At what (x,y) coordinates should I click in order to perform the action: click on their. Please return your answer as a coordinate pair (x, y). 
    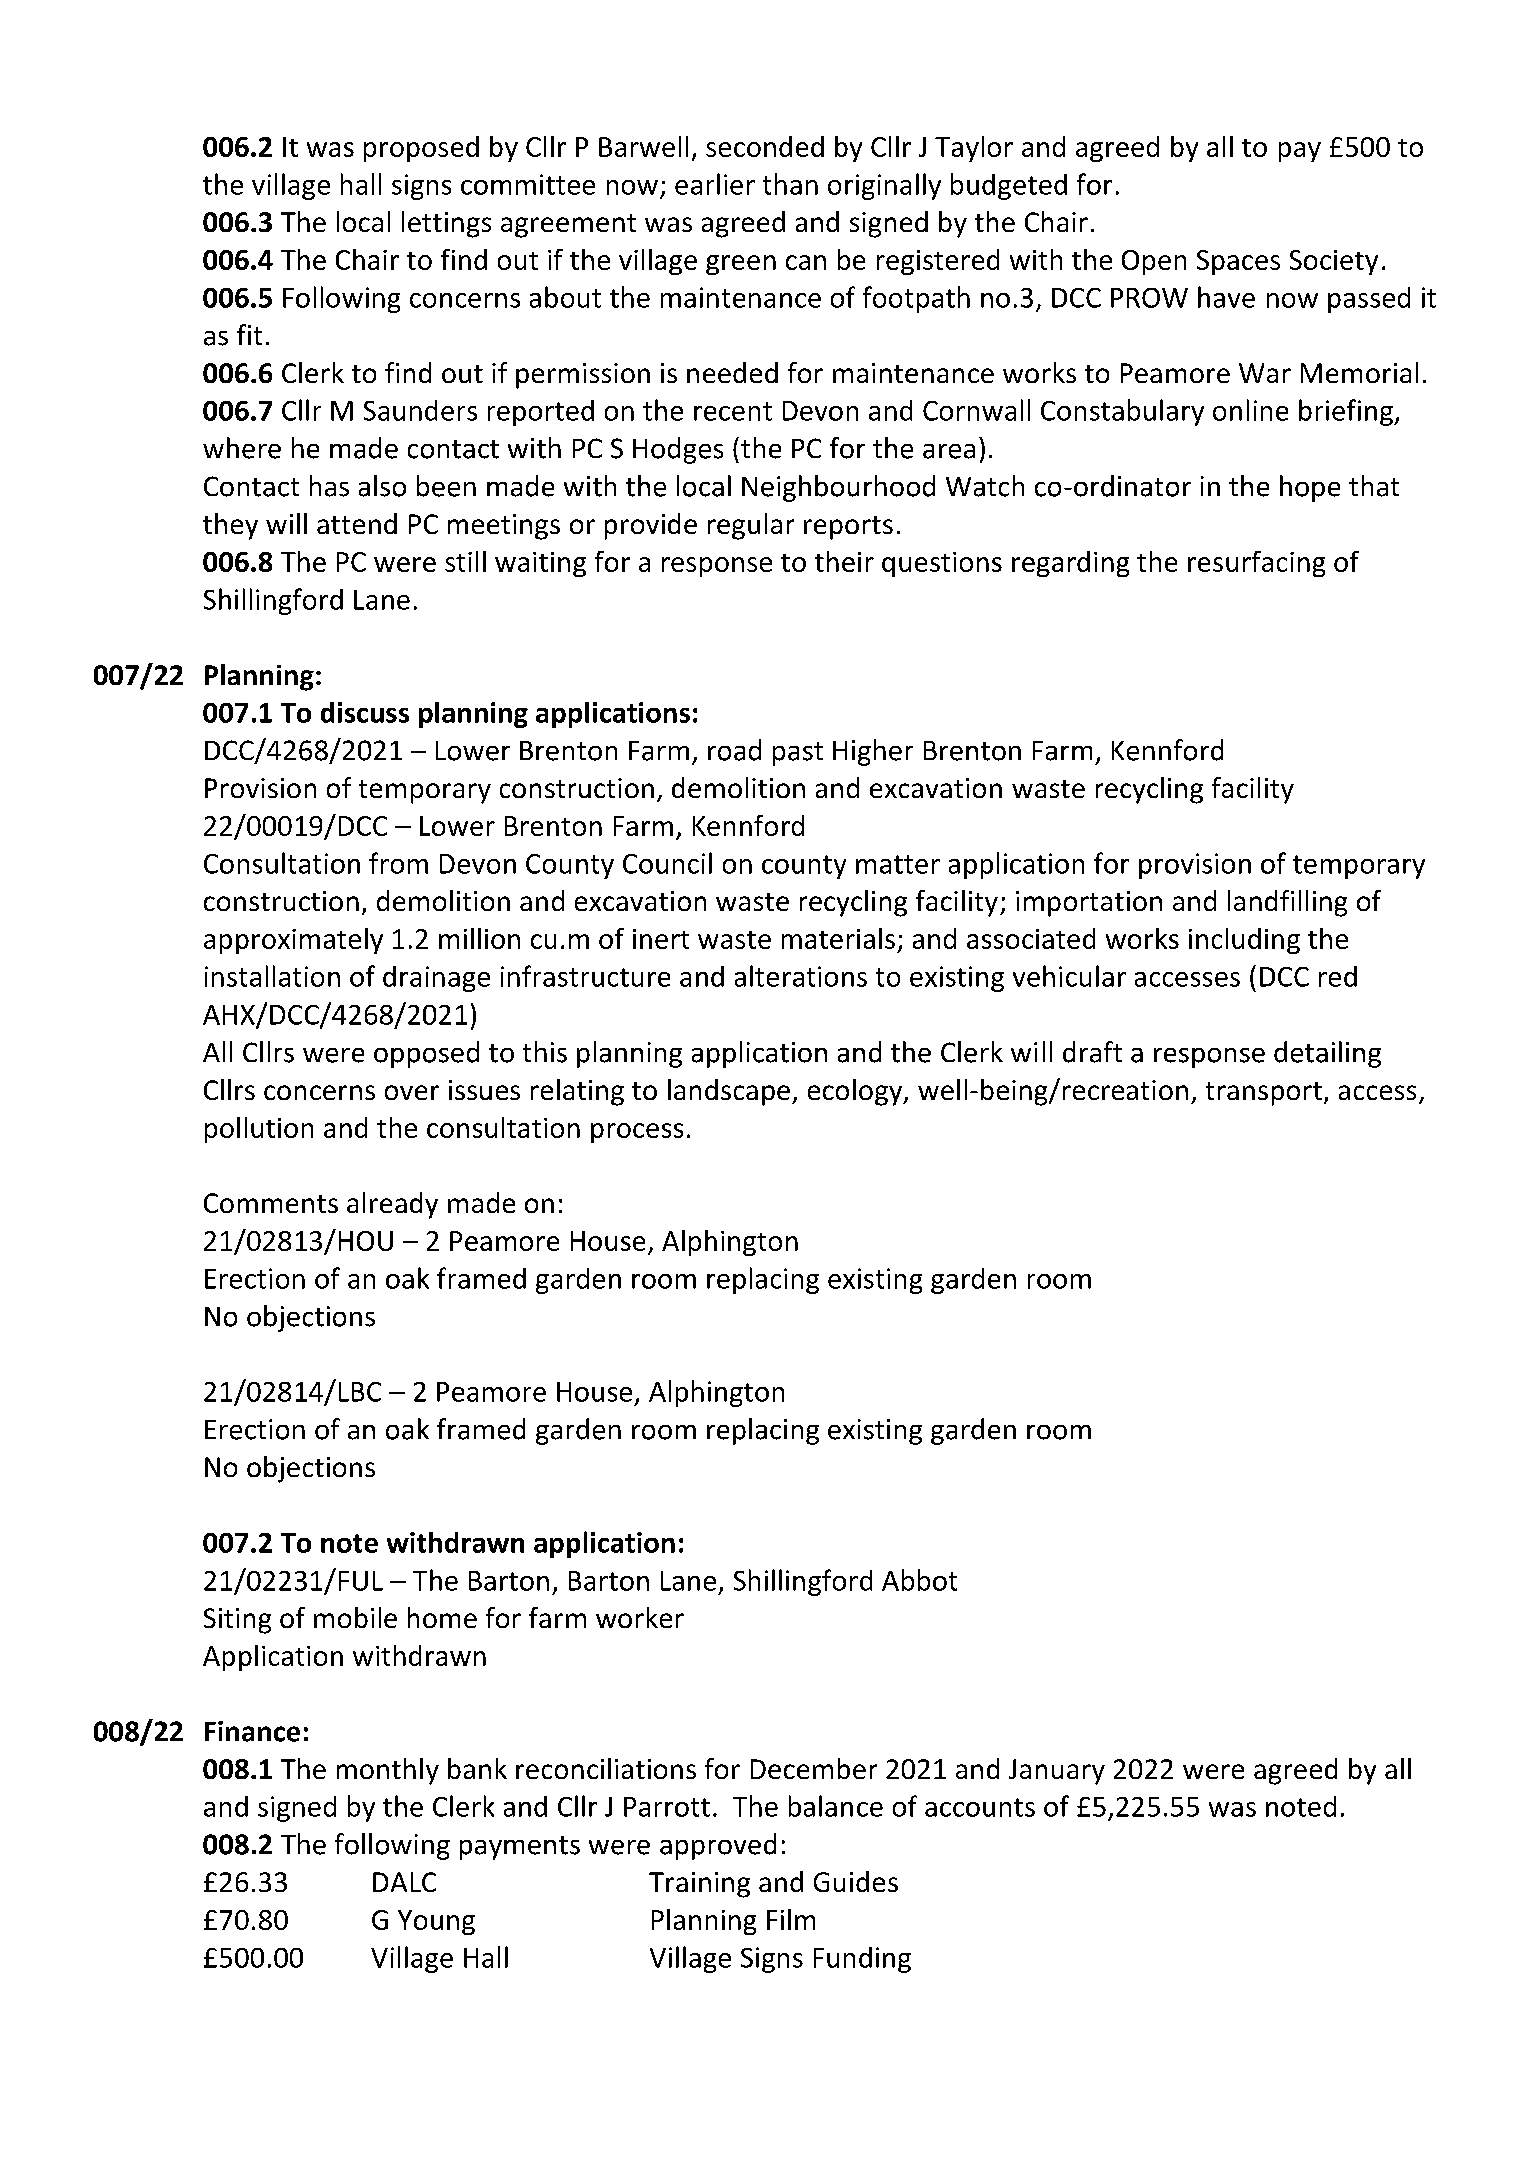
    Looking at the image, I should click on (844, 561).
